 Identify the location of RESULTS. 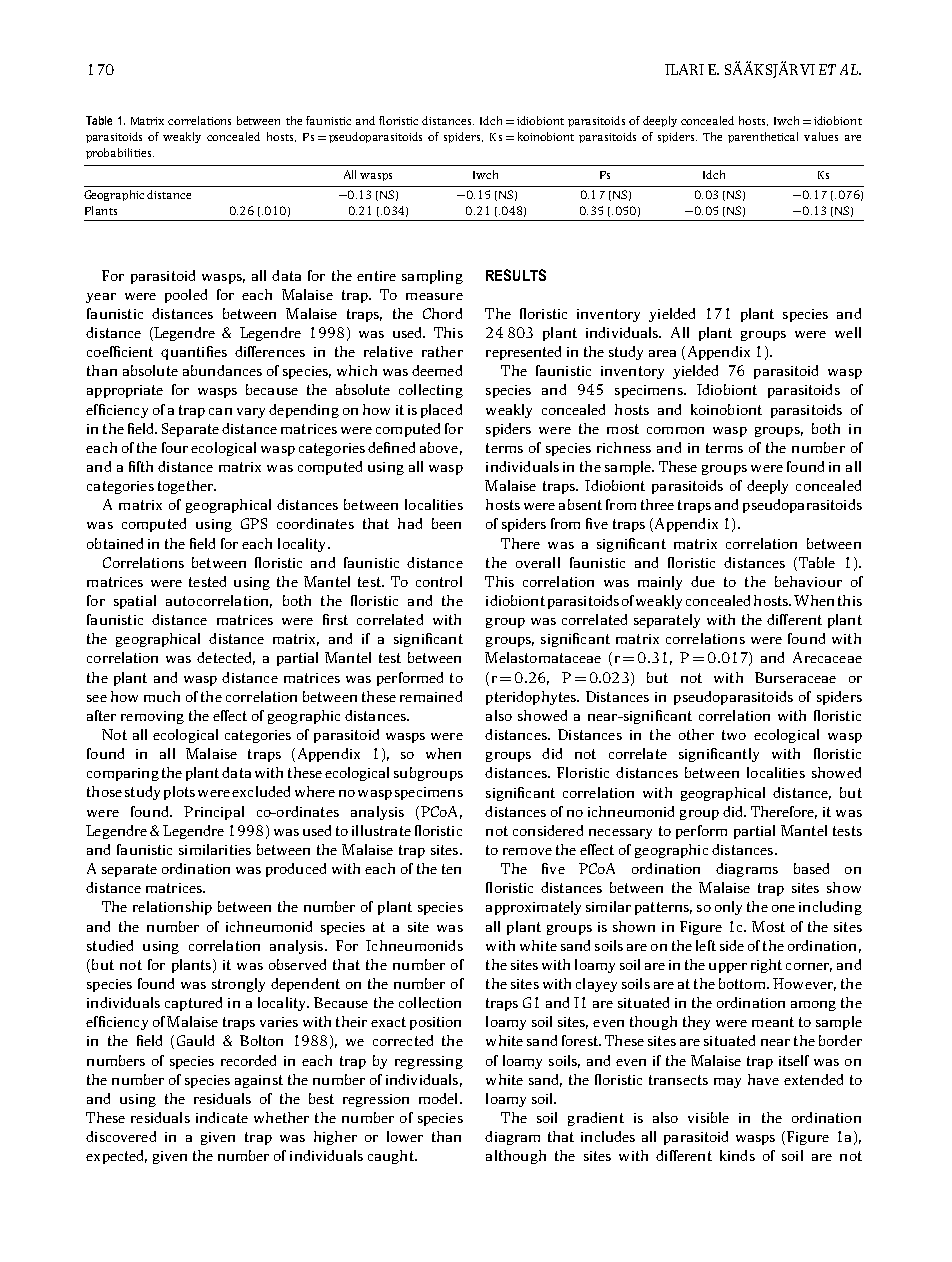
(516, 275).
